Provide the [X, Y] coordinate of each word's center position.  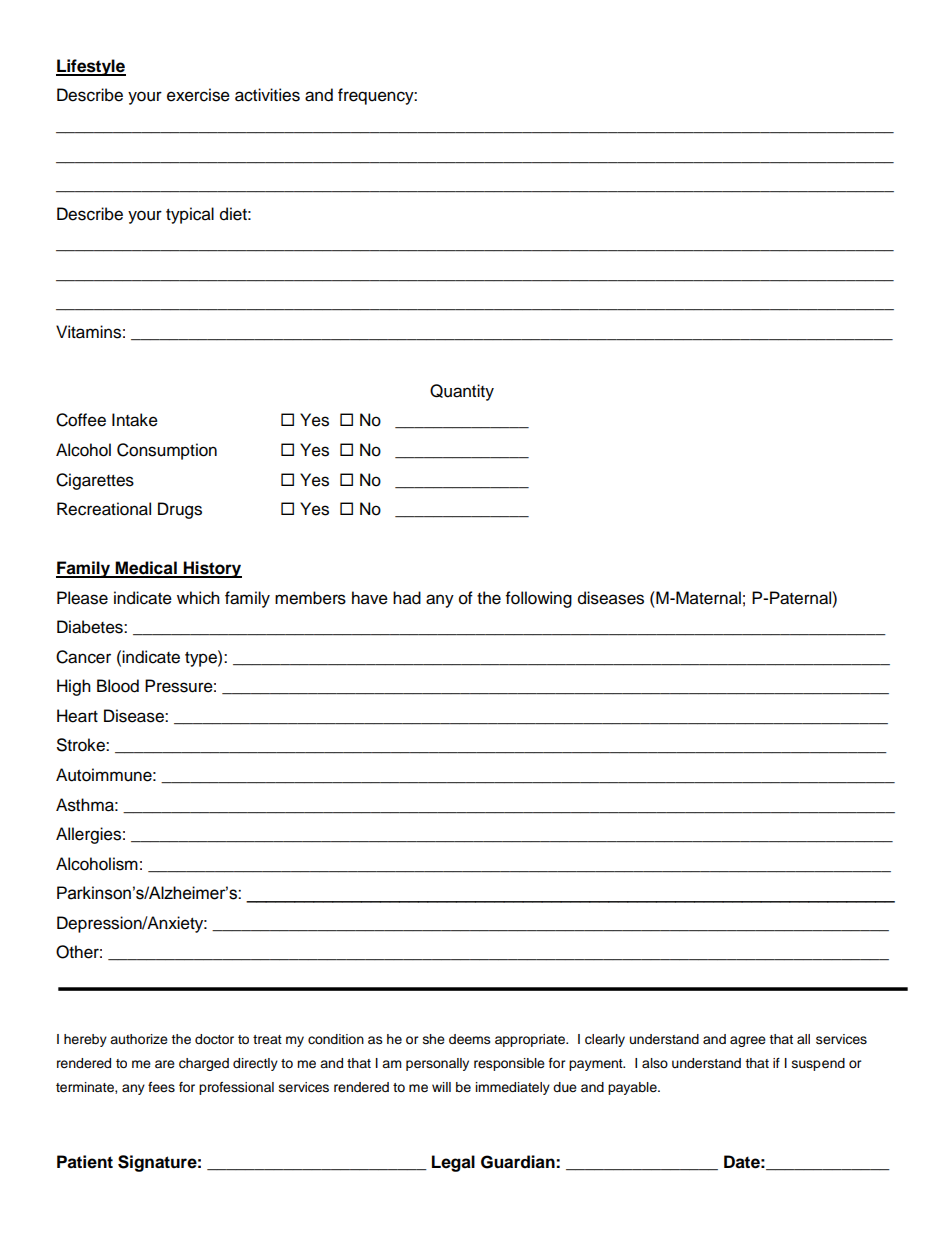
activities [267, 95]
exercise [198, 95]
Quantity [462, 392]
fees [161, 1087]
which [198, 598]
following [539, 599]
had [407, 598]
